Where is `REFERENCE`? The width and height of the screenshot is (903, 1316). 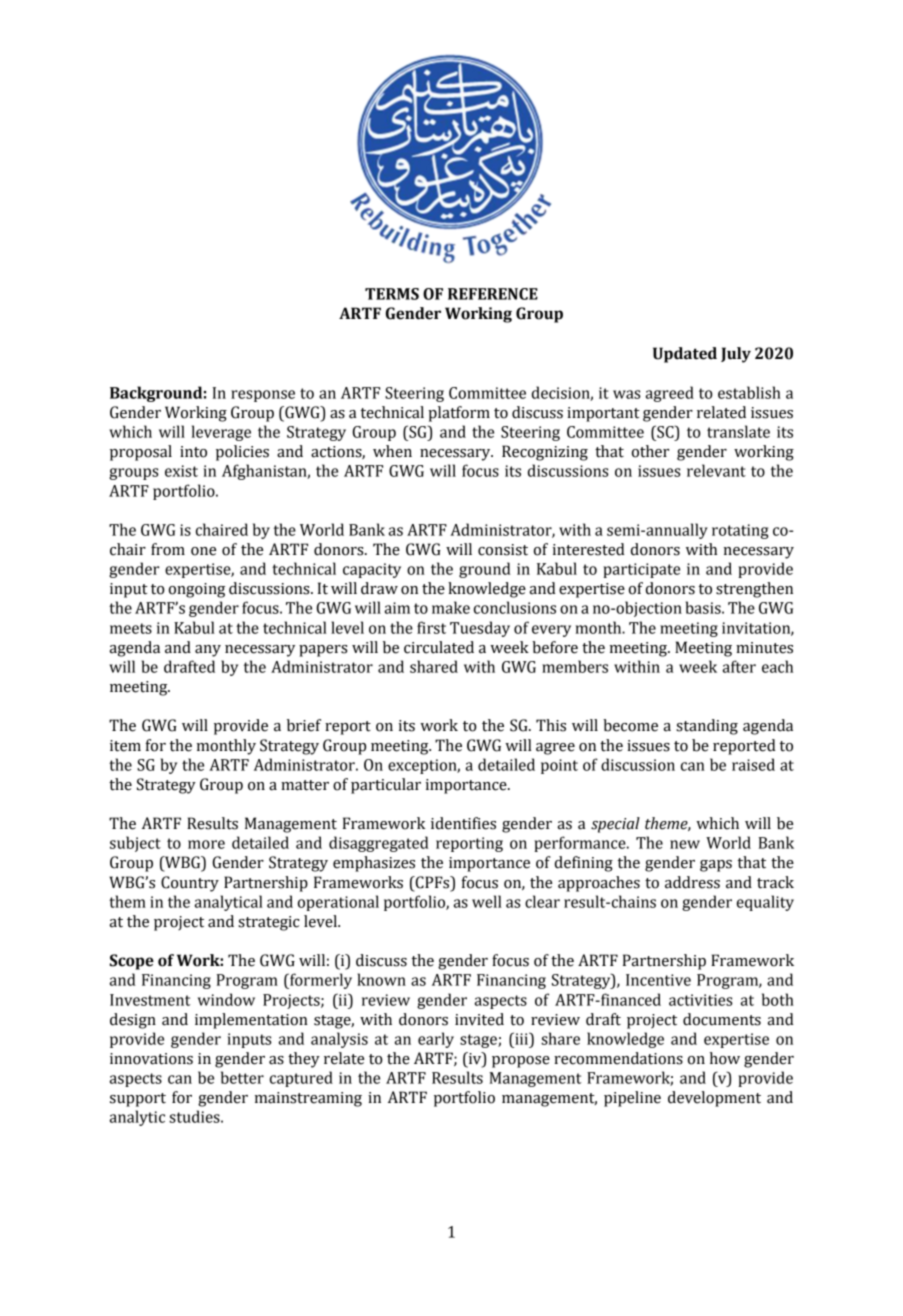 REFERENCE is located at coordinates (493, 294).
